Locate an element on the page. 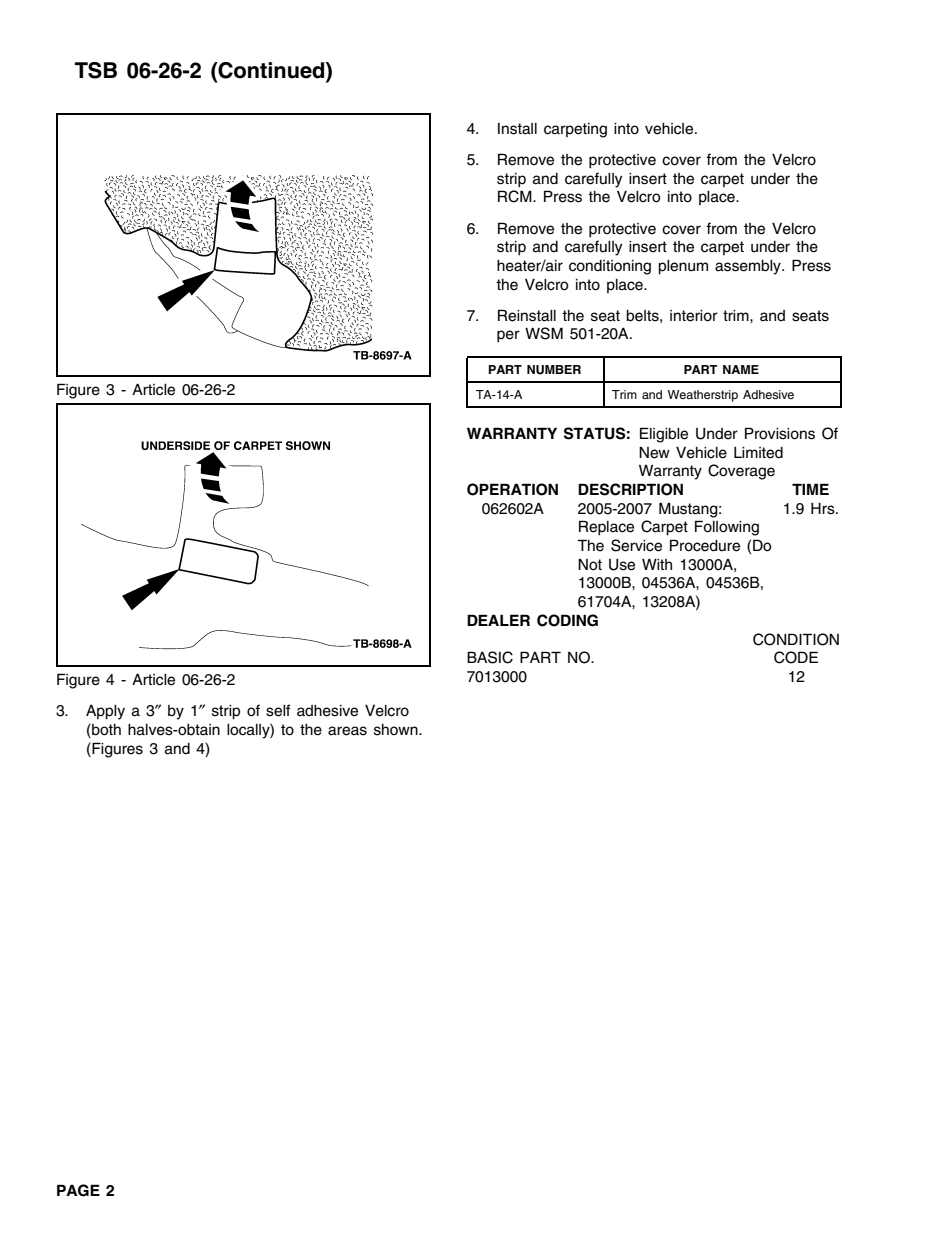 Image resolution: width=952 pixels, height=1233 pixels. Apply is located at coordinates (105, 712).
